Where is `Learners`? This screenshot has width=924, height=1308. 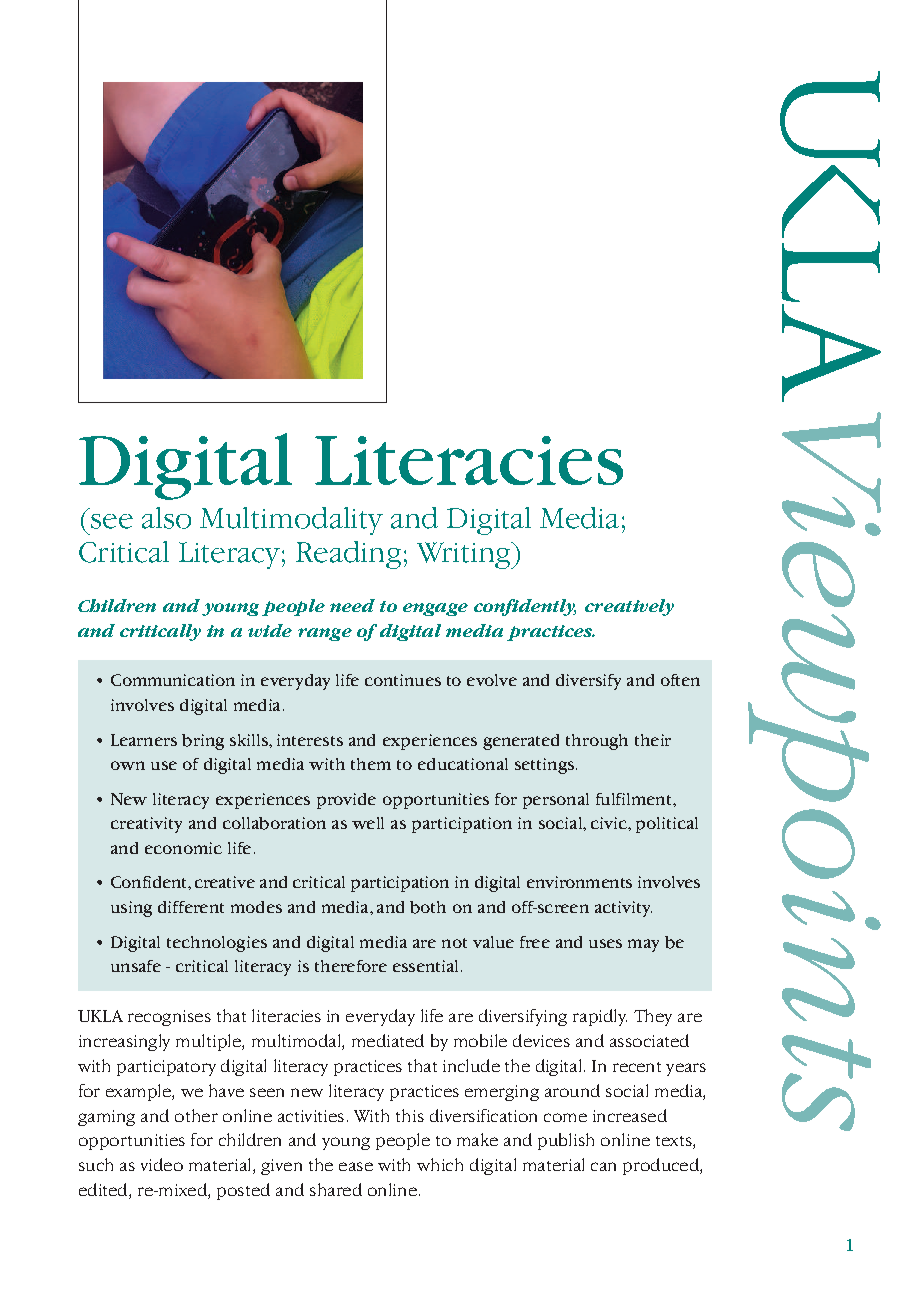 Learners is located at coordinates (144, 740).
